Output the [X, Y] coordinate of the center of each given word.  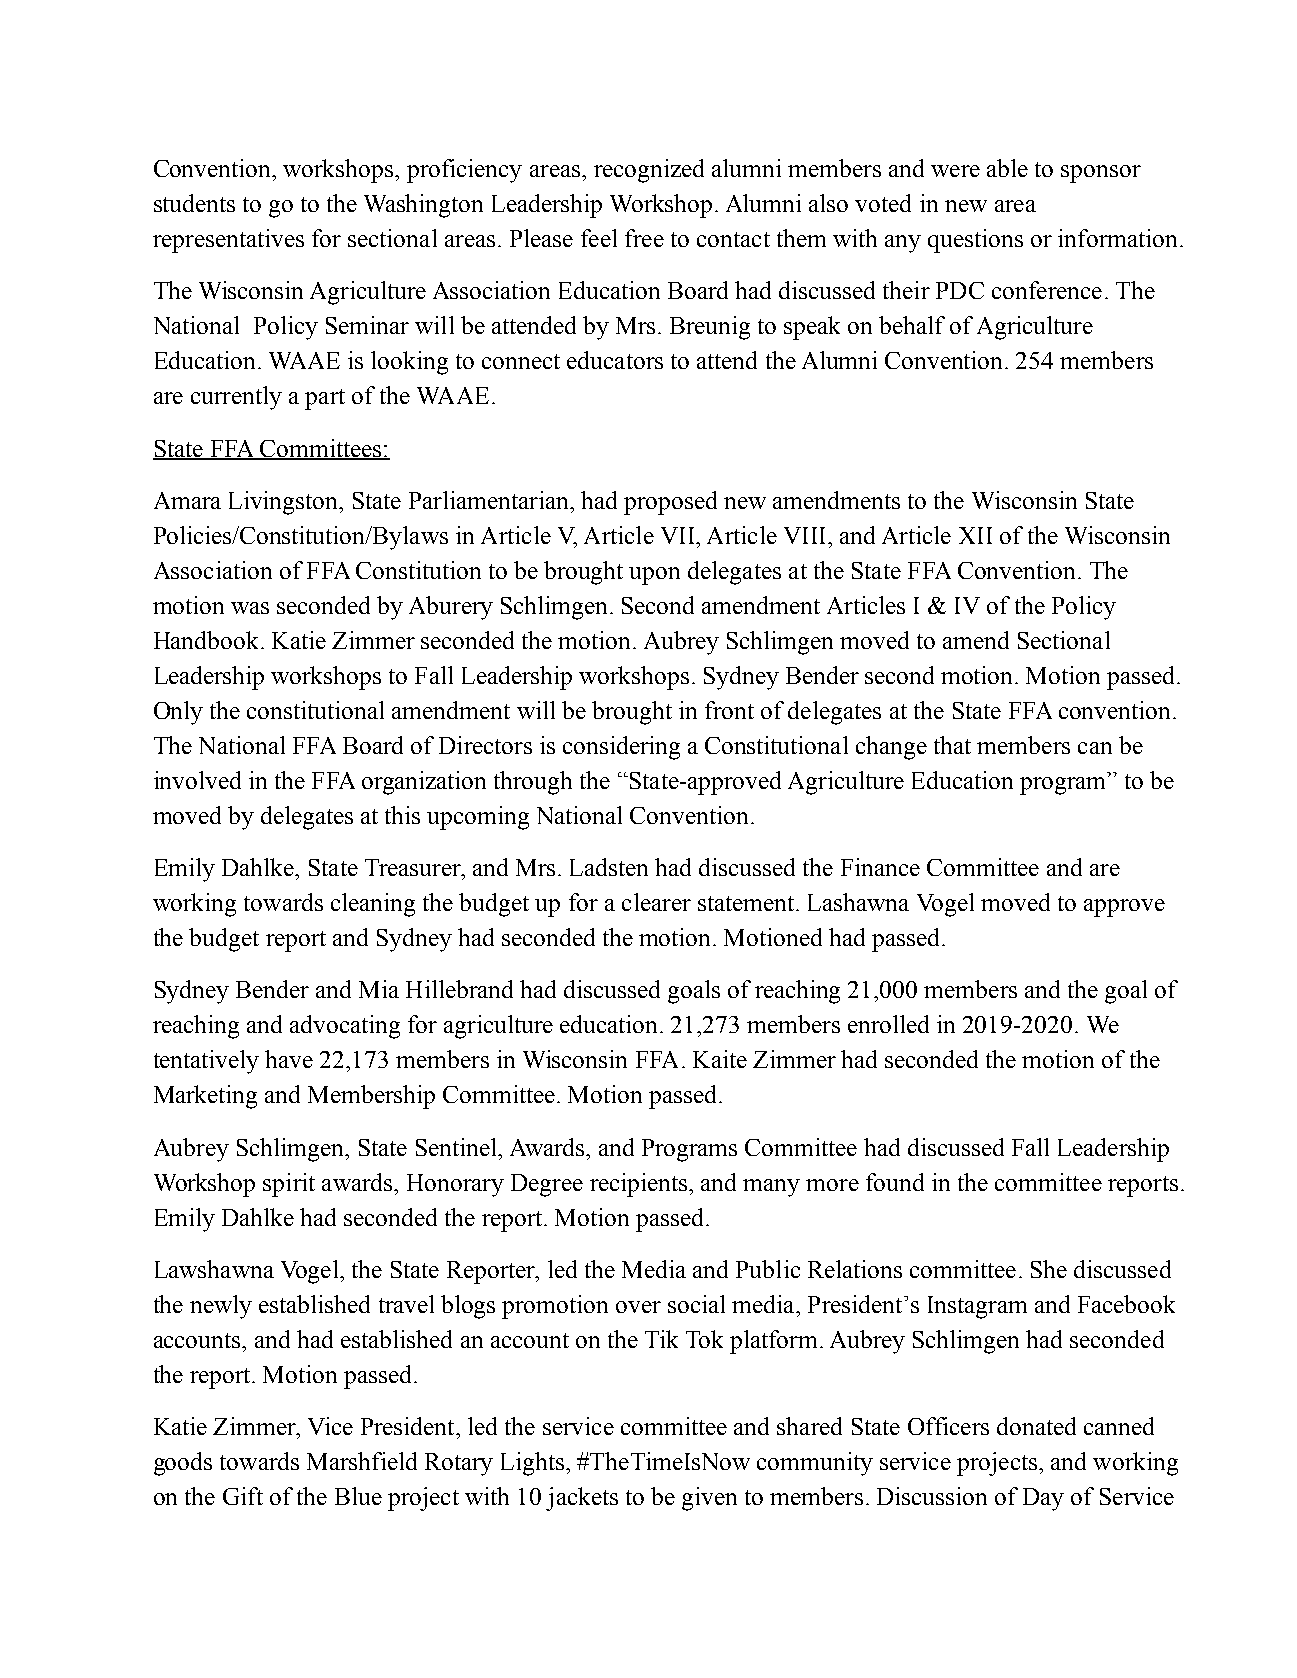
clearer [656, 902]
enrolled [888, 1024]
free [644, 238]
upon [654, 576]
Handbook [206, 640]
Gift [243, 1496]
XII [975, 535]
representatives [228, 241]
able [1007, 168]
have [289, 1059]
